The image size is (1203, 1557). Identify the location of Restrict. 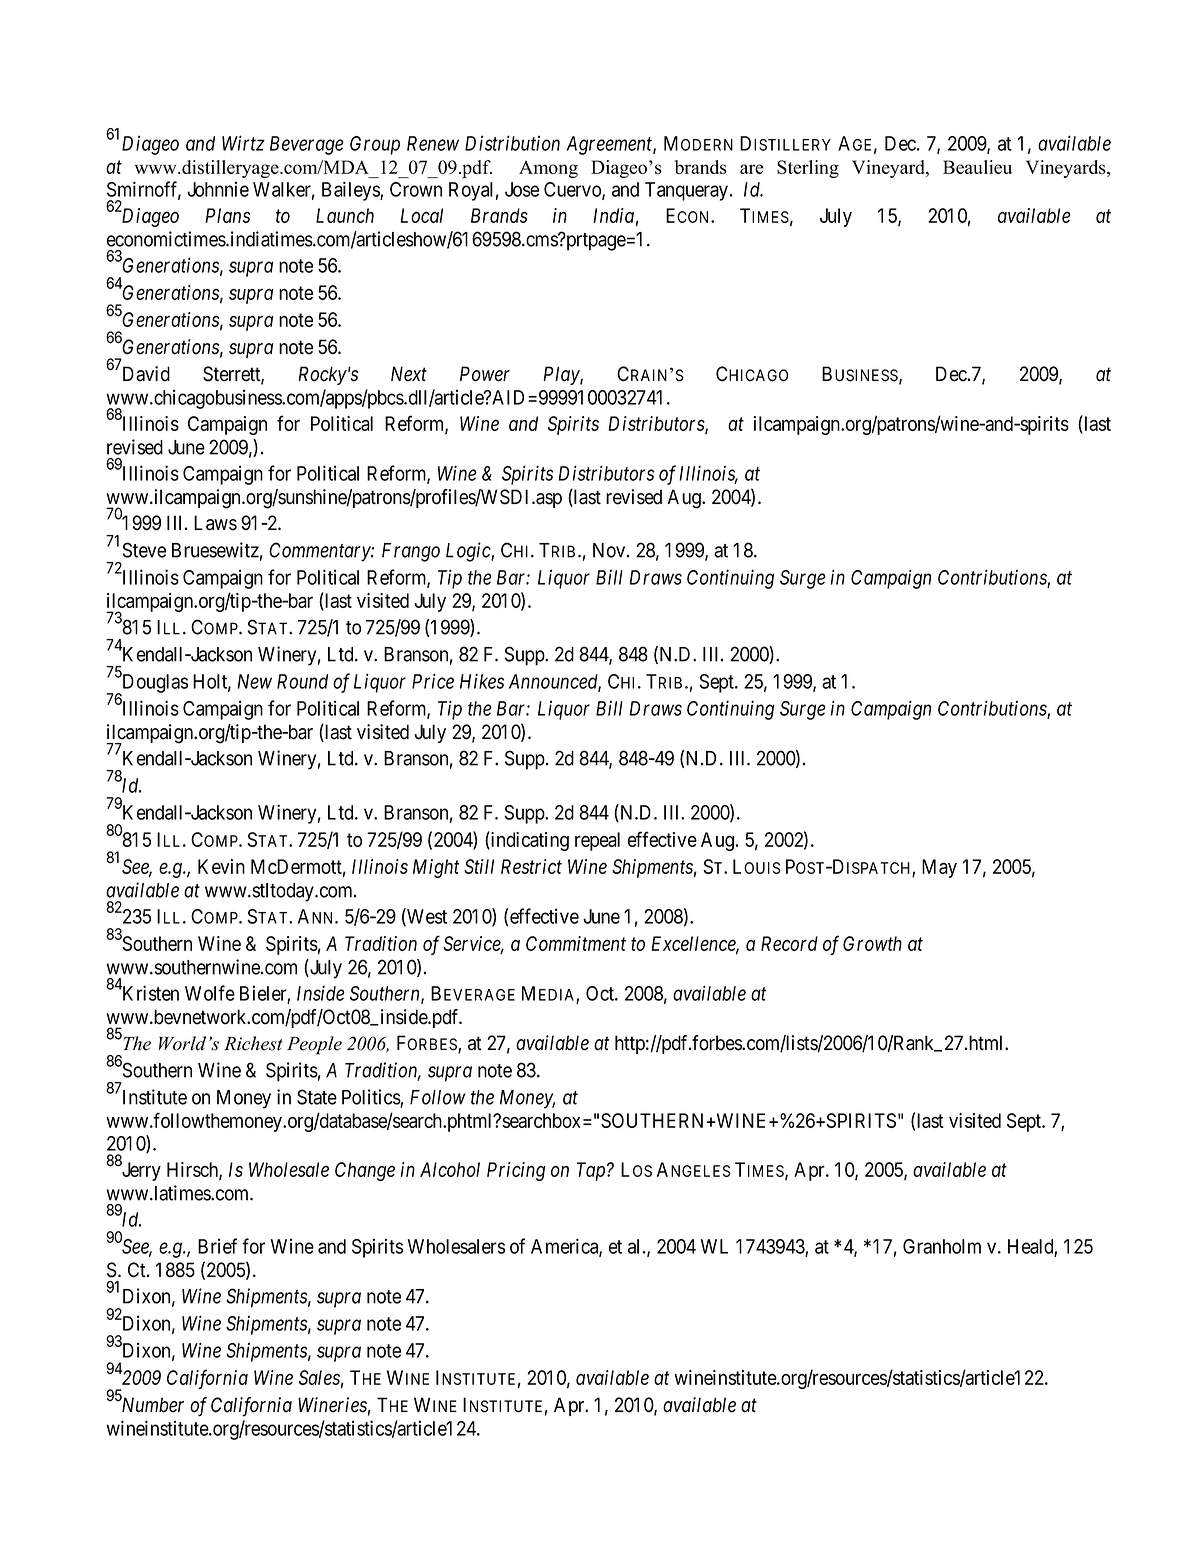
(531, 866).
